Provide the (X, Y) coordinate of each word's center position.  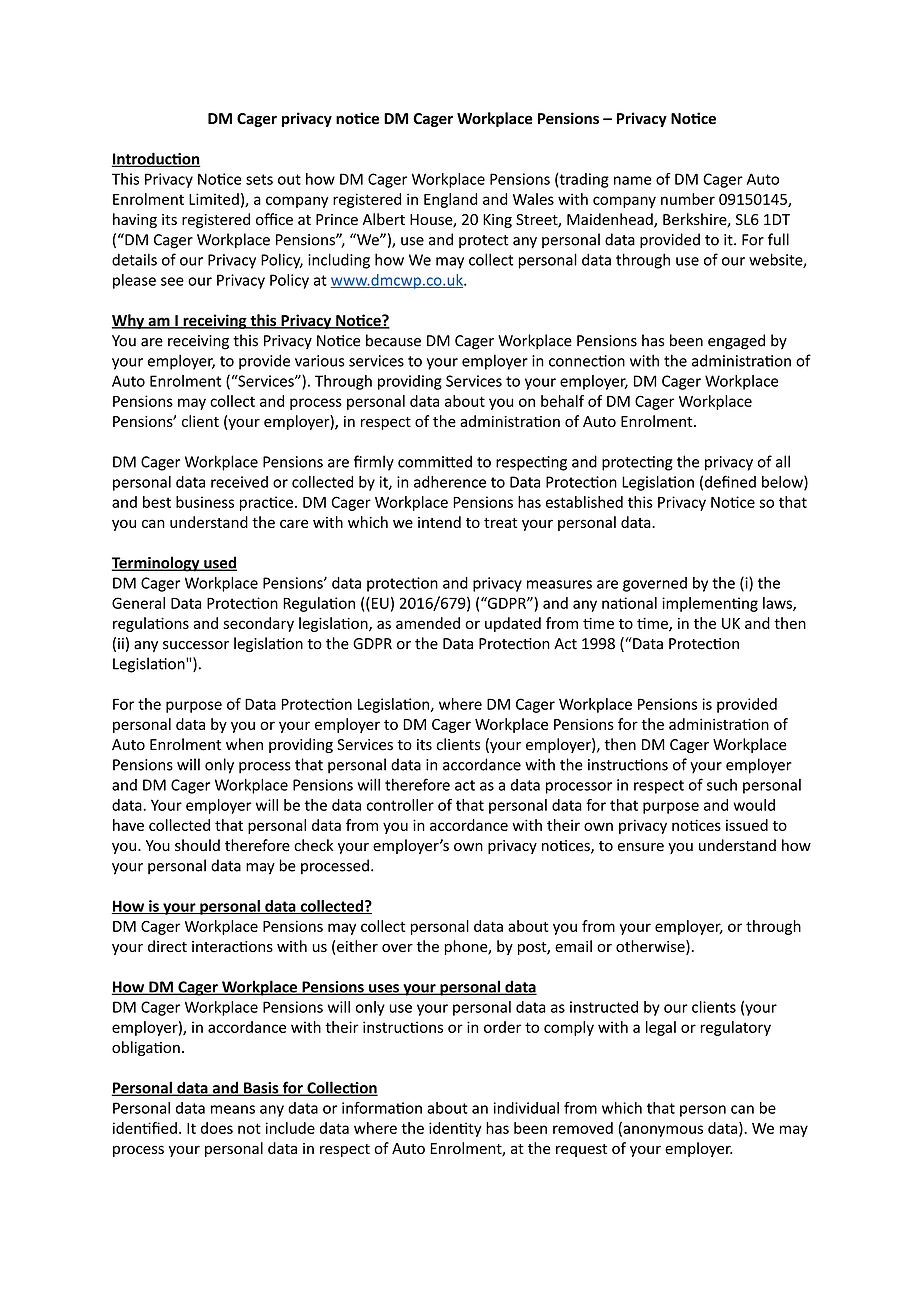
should (197, 845)
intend (439, 522)
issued (747, 825)
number (688, 199)
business (205, 502)
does (217, 1128)
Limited (214, 199)
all (783, 461)
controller (400, 805)
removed (583, 1128)
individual (526, 1108)
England (450, 200)
